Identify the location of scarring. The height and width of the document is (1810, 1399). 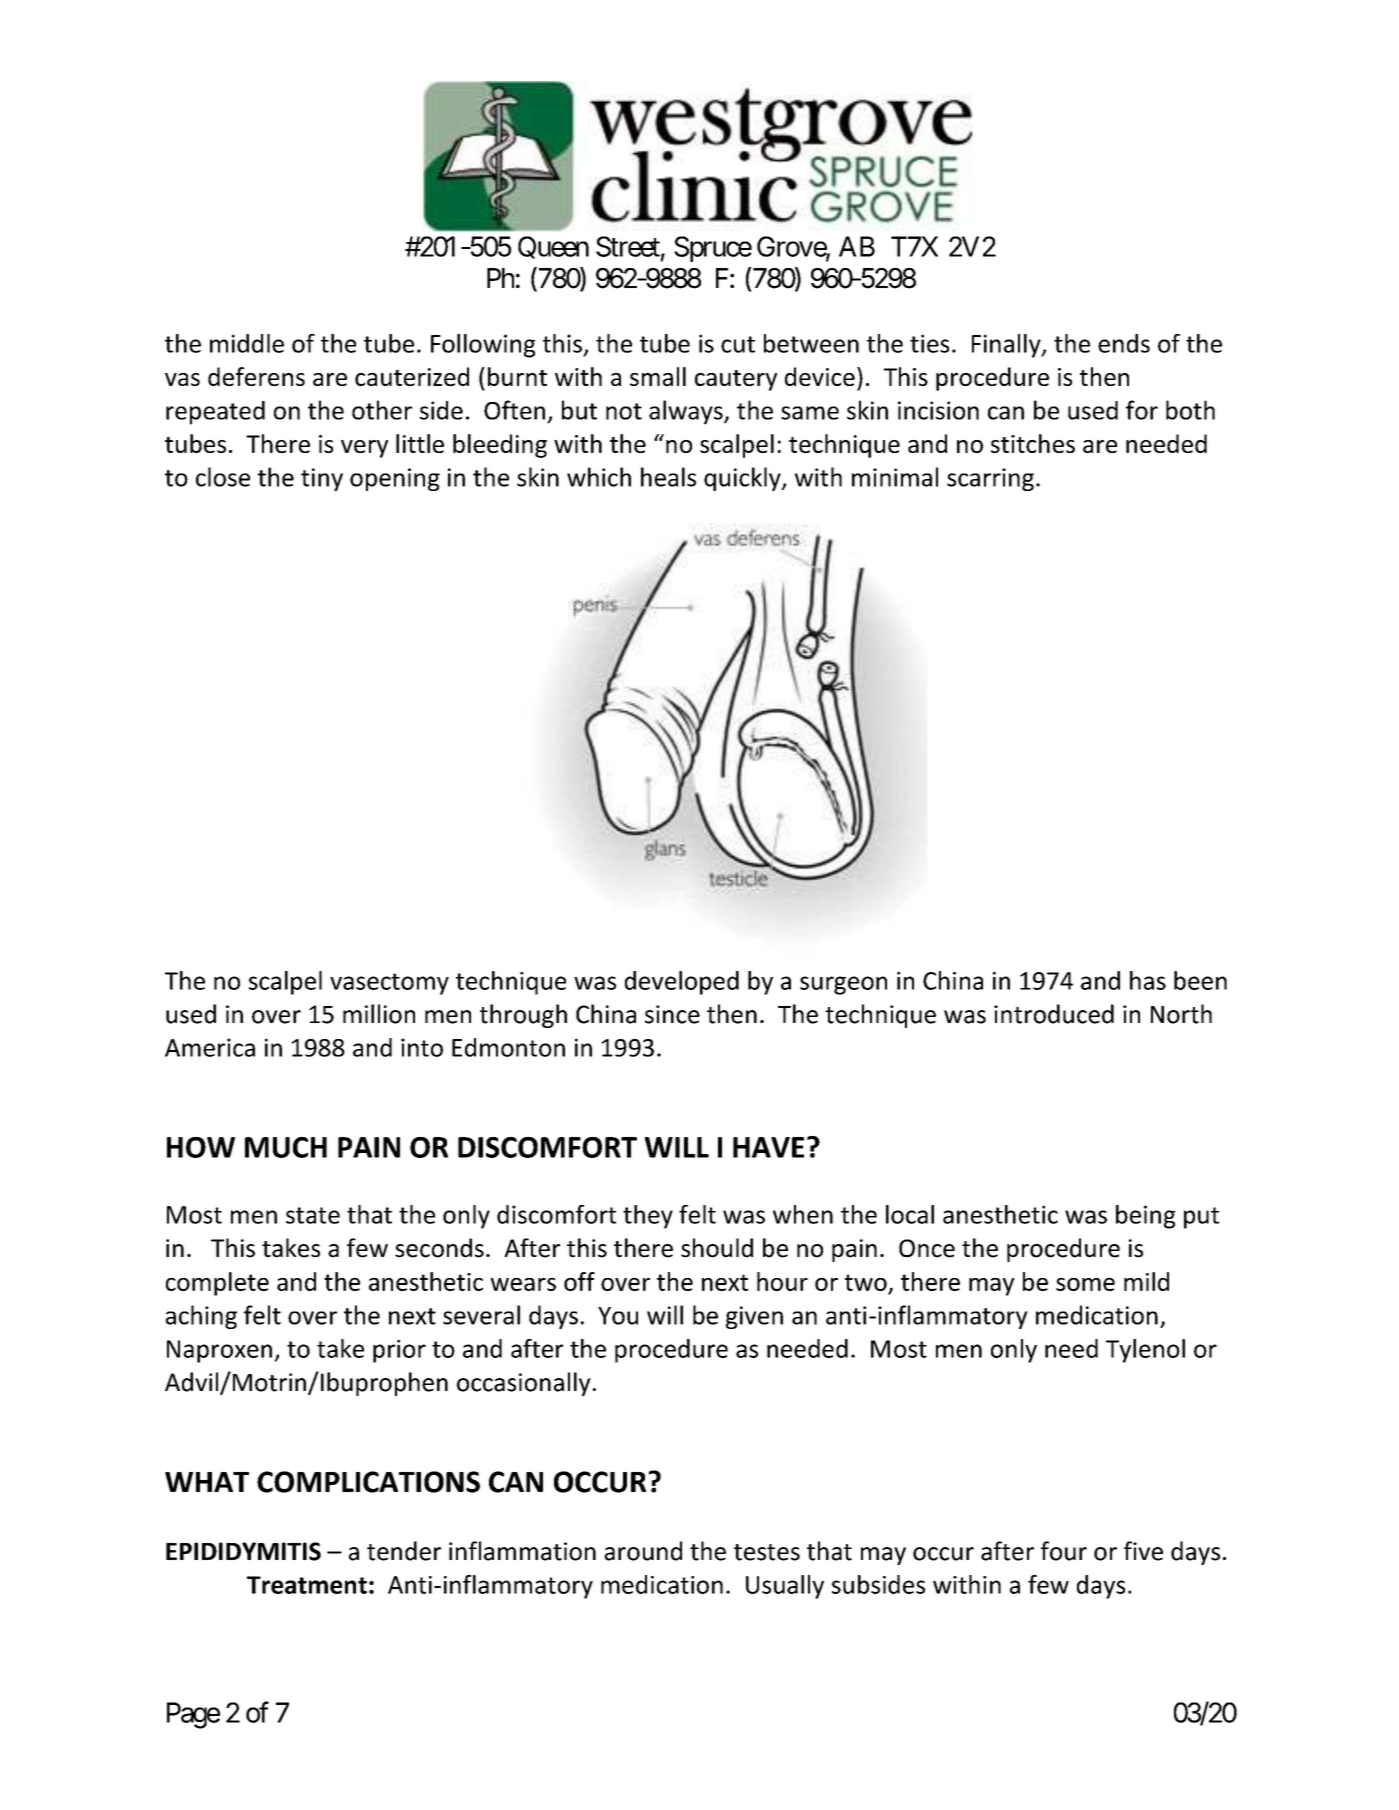
(990, 479).
